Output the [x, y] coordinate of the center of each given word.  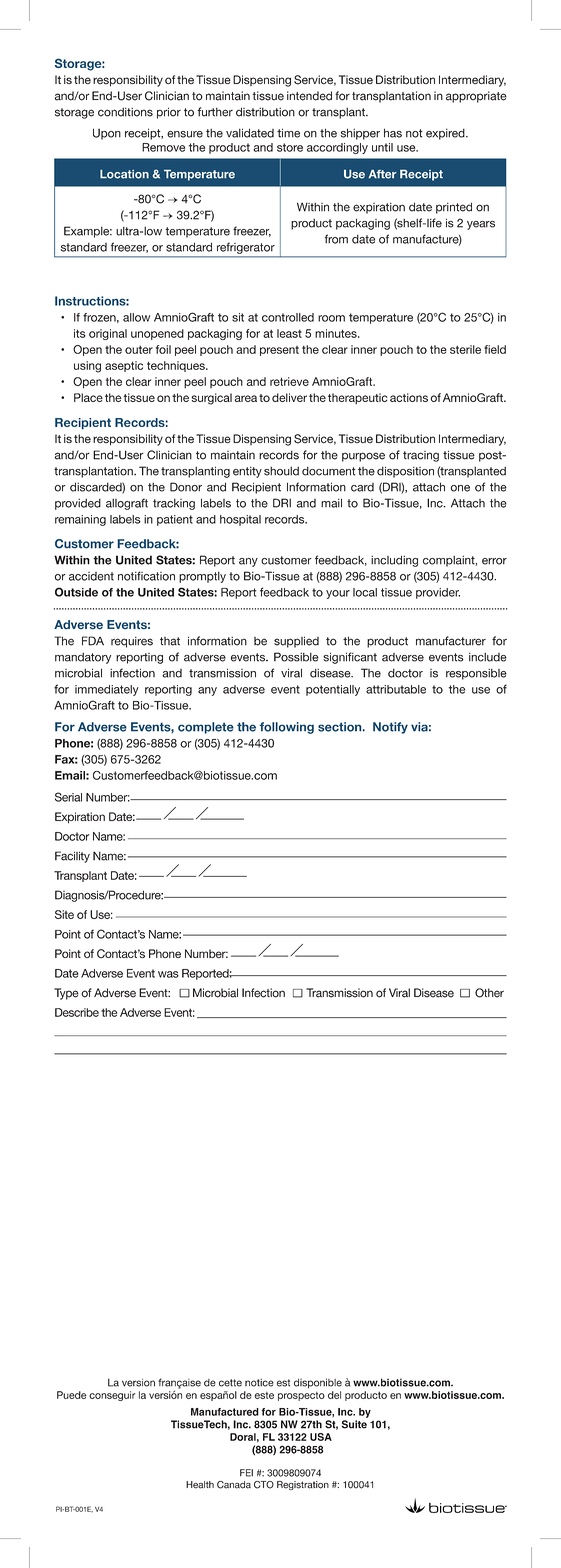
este [264, 1395]
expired [446, 134]
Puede [71, 1395]
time [288, 133]
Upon [107, 134]
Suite [354, 1424]
